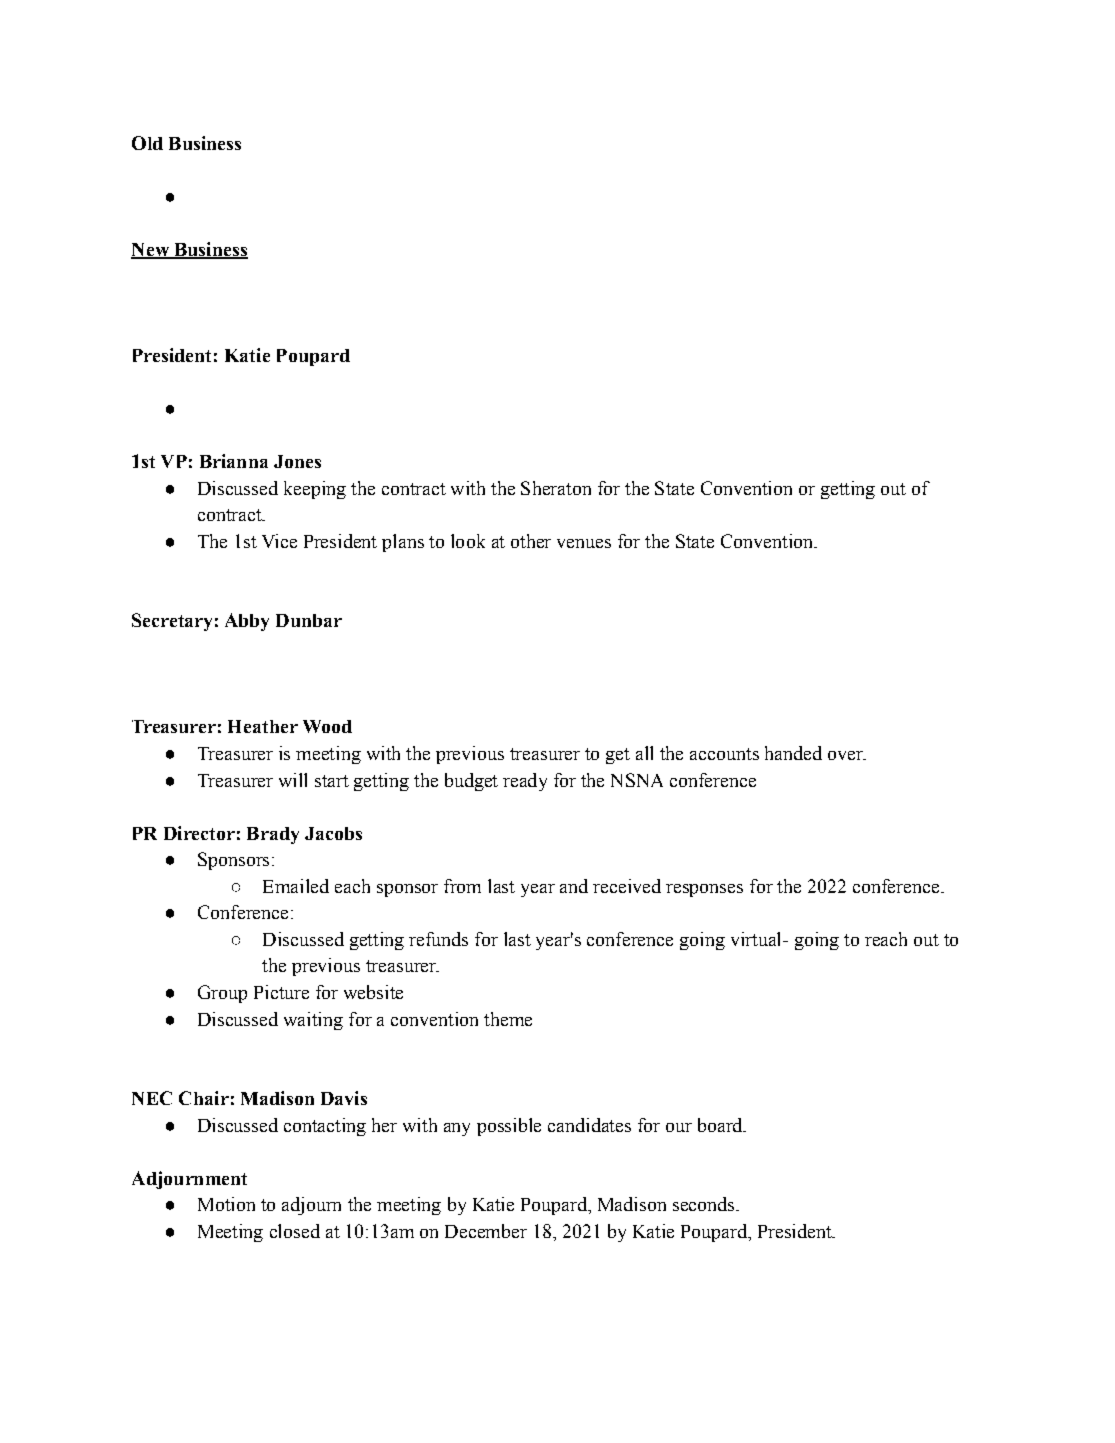 The image size is (1115, 1443). I want to click on Group, so click(222, 994).
